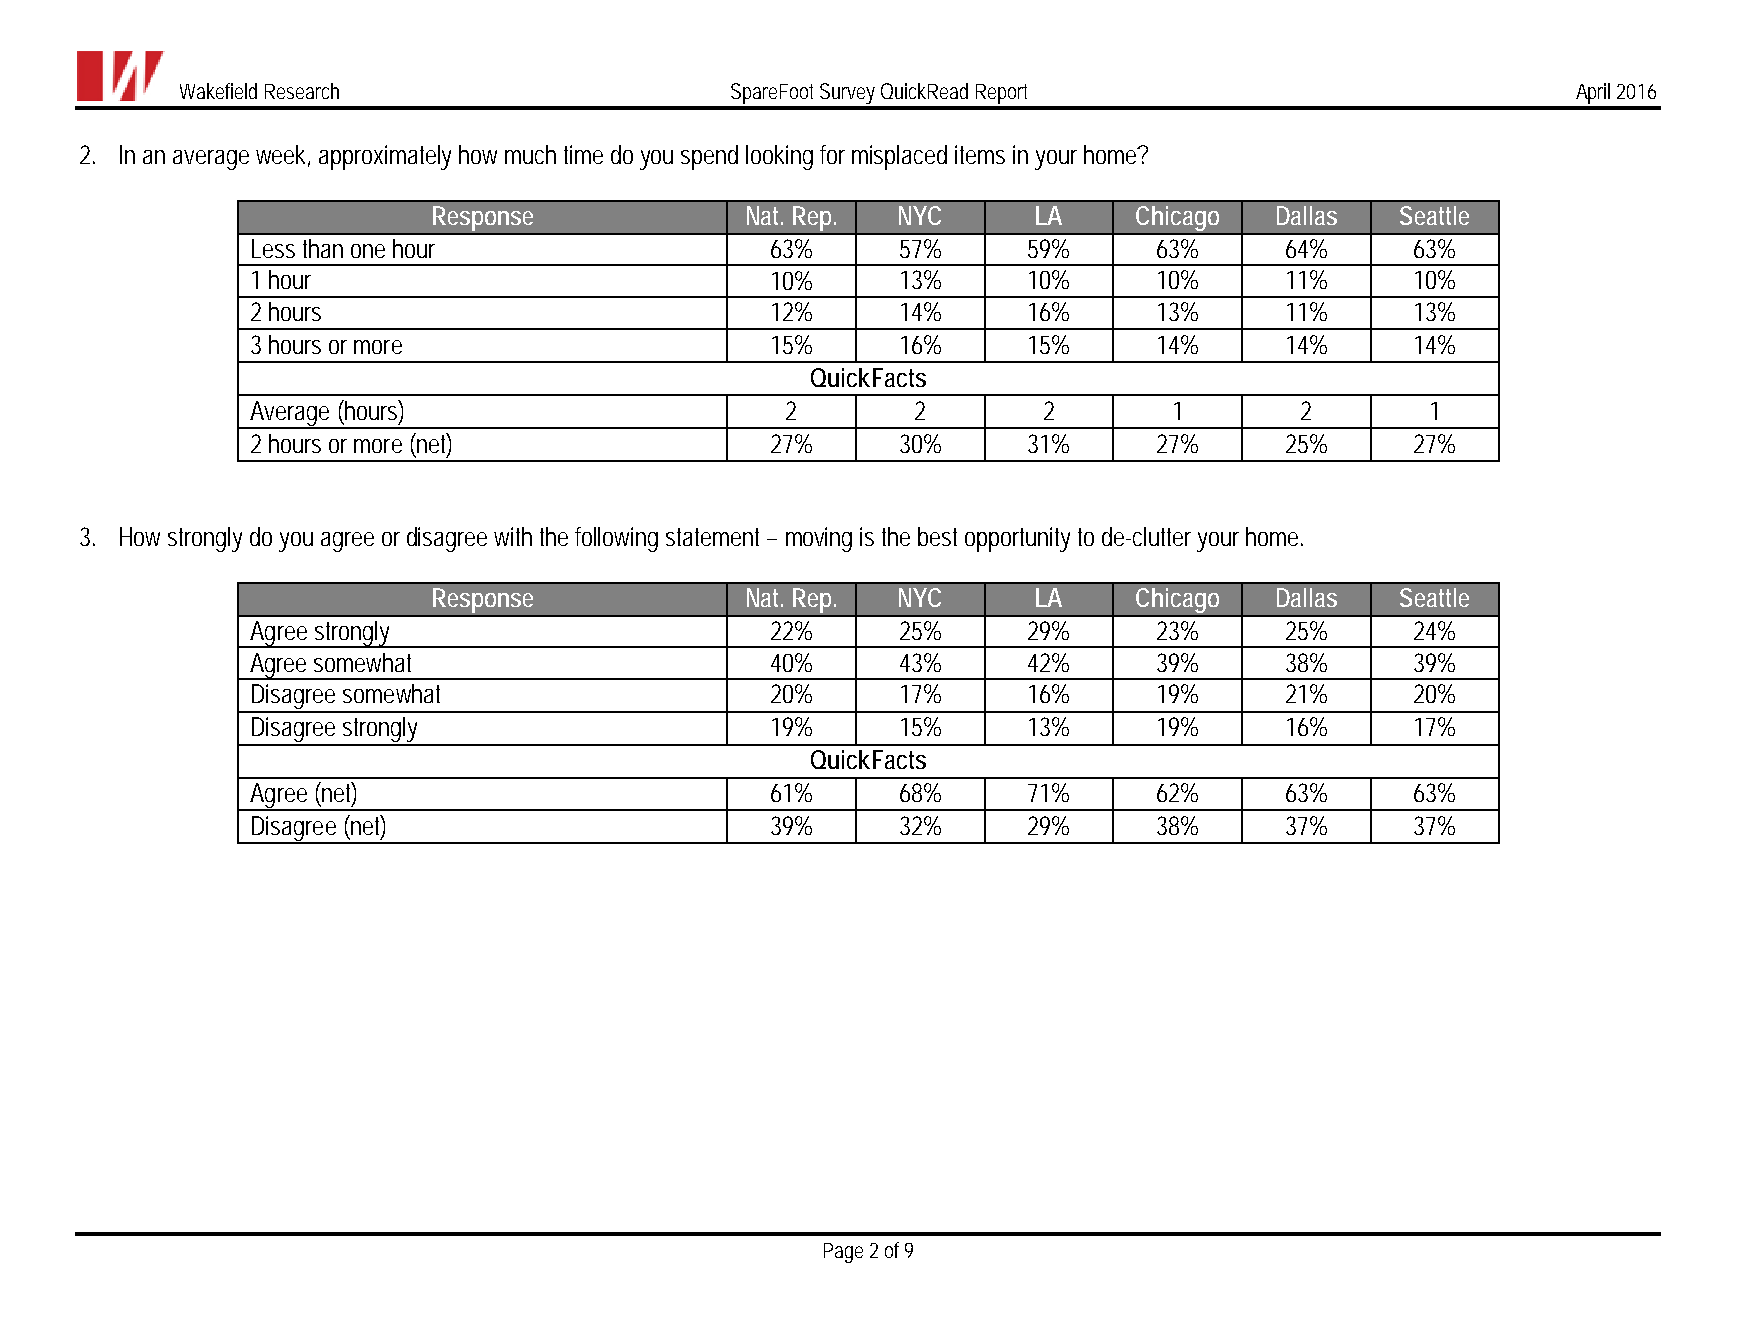 This screenshot has height=1342, width=1737. I want to click on one, so click(368, 251).
